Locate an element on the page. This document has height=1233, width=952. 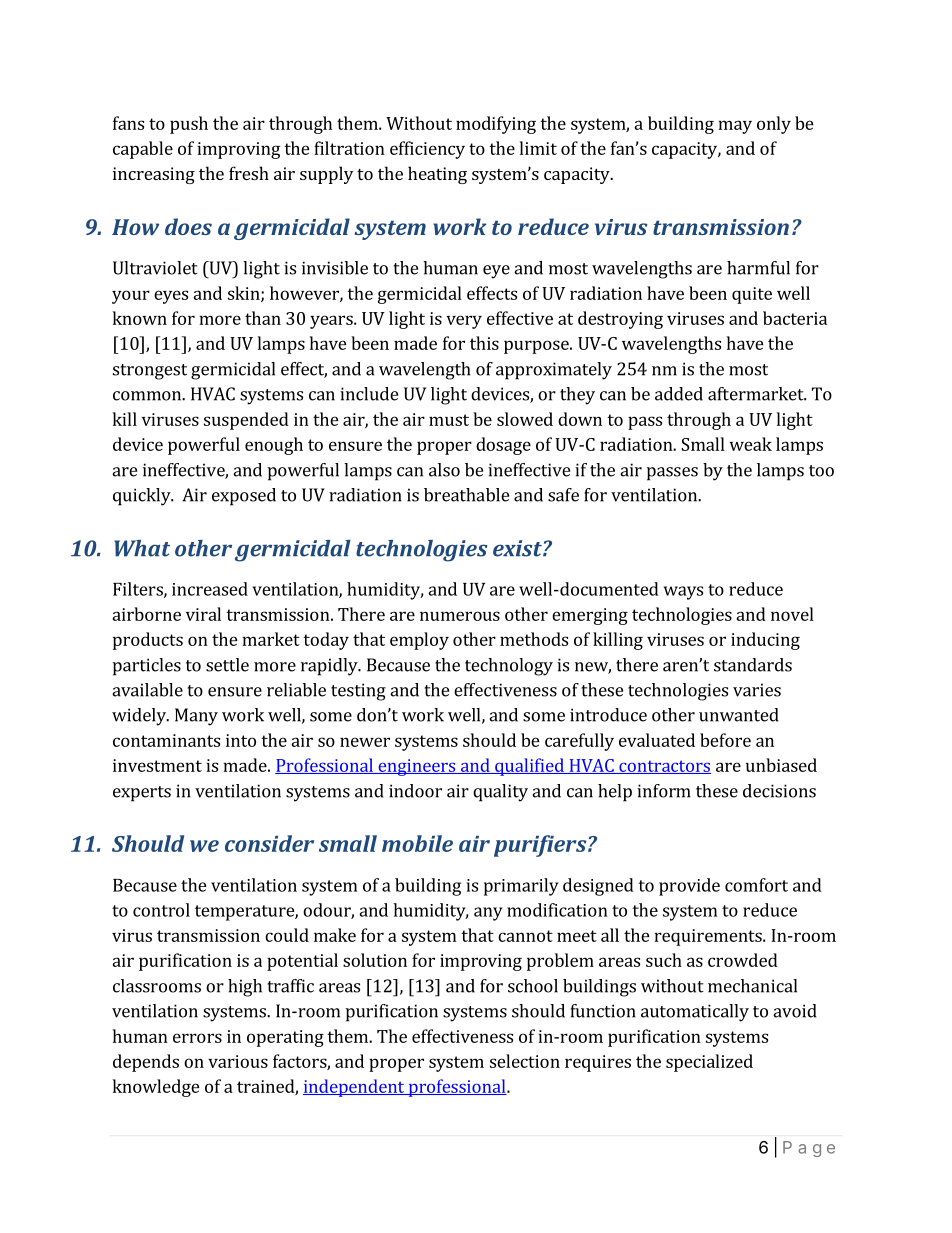
into is located at coordinates (241, 740).
